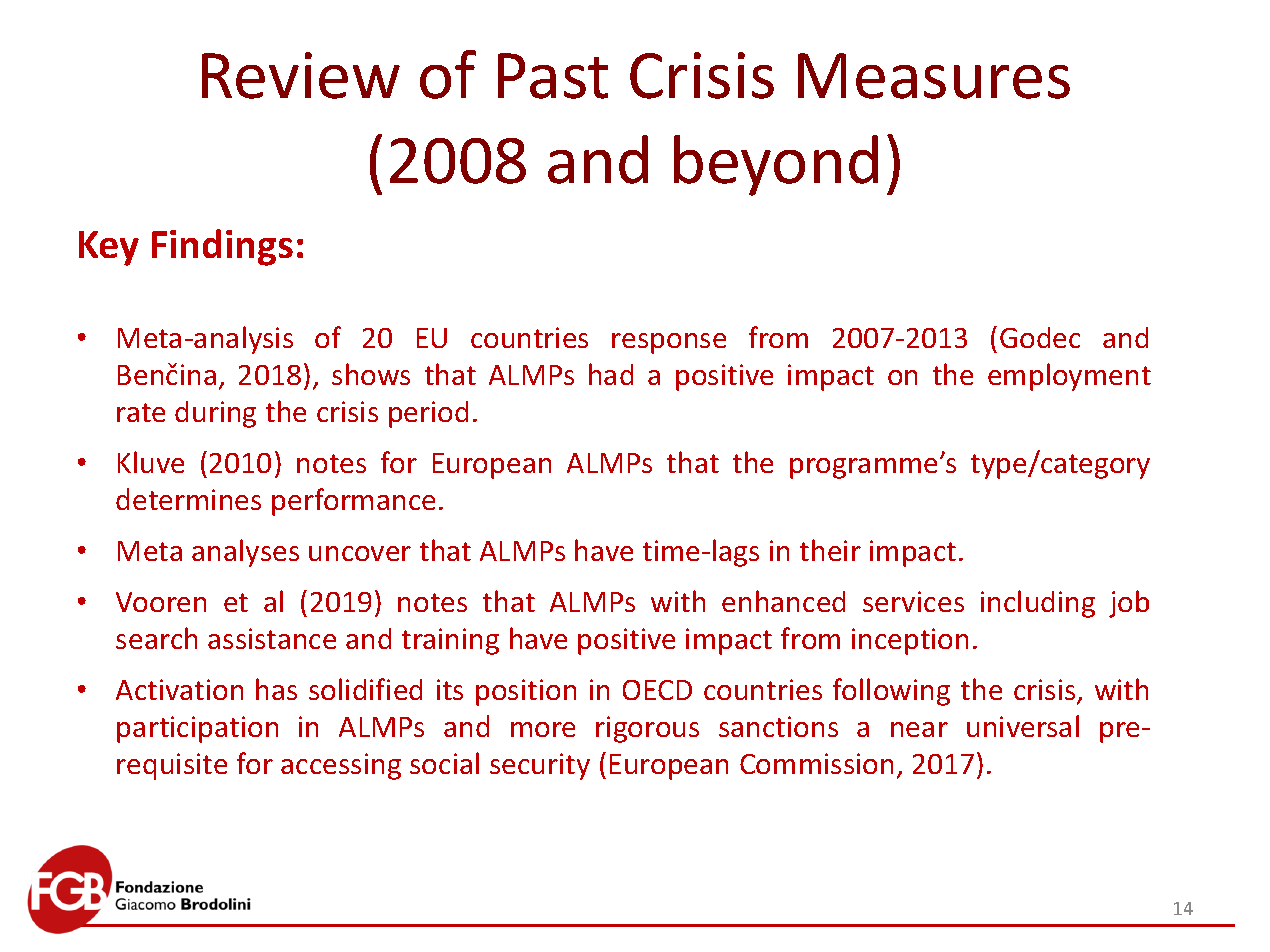 The image size is (1270, 952). I want to click on analyses, so click(245, 553).
